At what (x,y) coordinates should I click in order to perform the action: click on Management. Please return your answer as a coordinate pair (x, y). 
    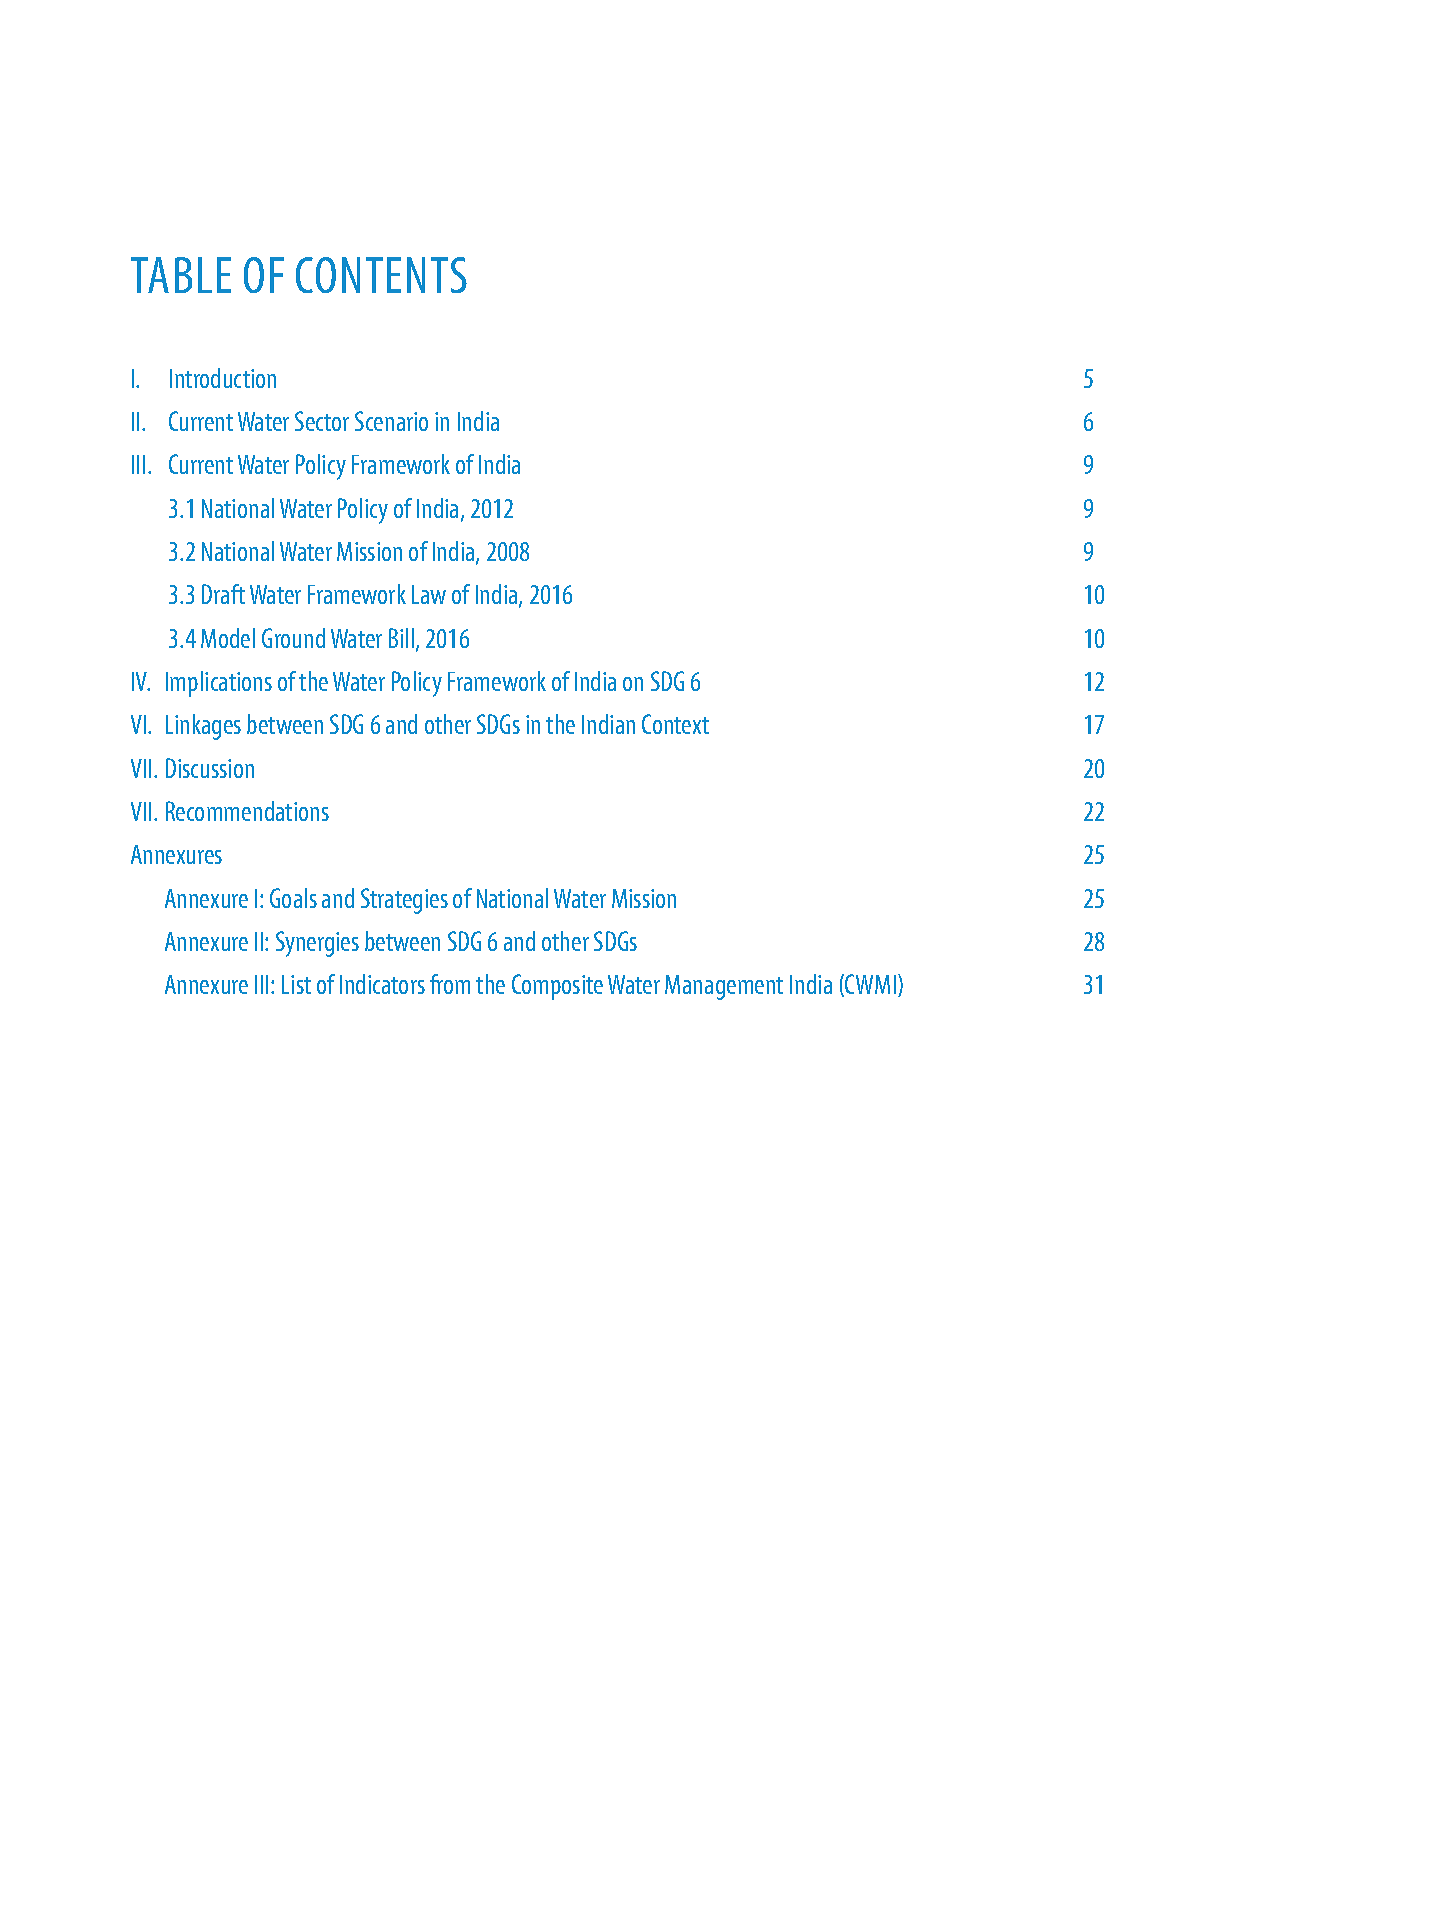
    Looking at the image, I should click on (724, 987).
